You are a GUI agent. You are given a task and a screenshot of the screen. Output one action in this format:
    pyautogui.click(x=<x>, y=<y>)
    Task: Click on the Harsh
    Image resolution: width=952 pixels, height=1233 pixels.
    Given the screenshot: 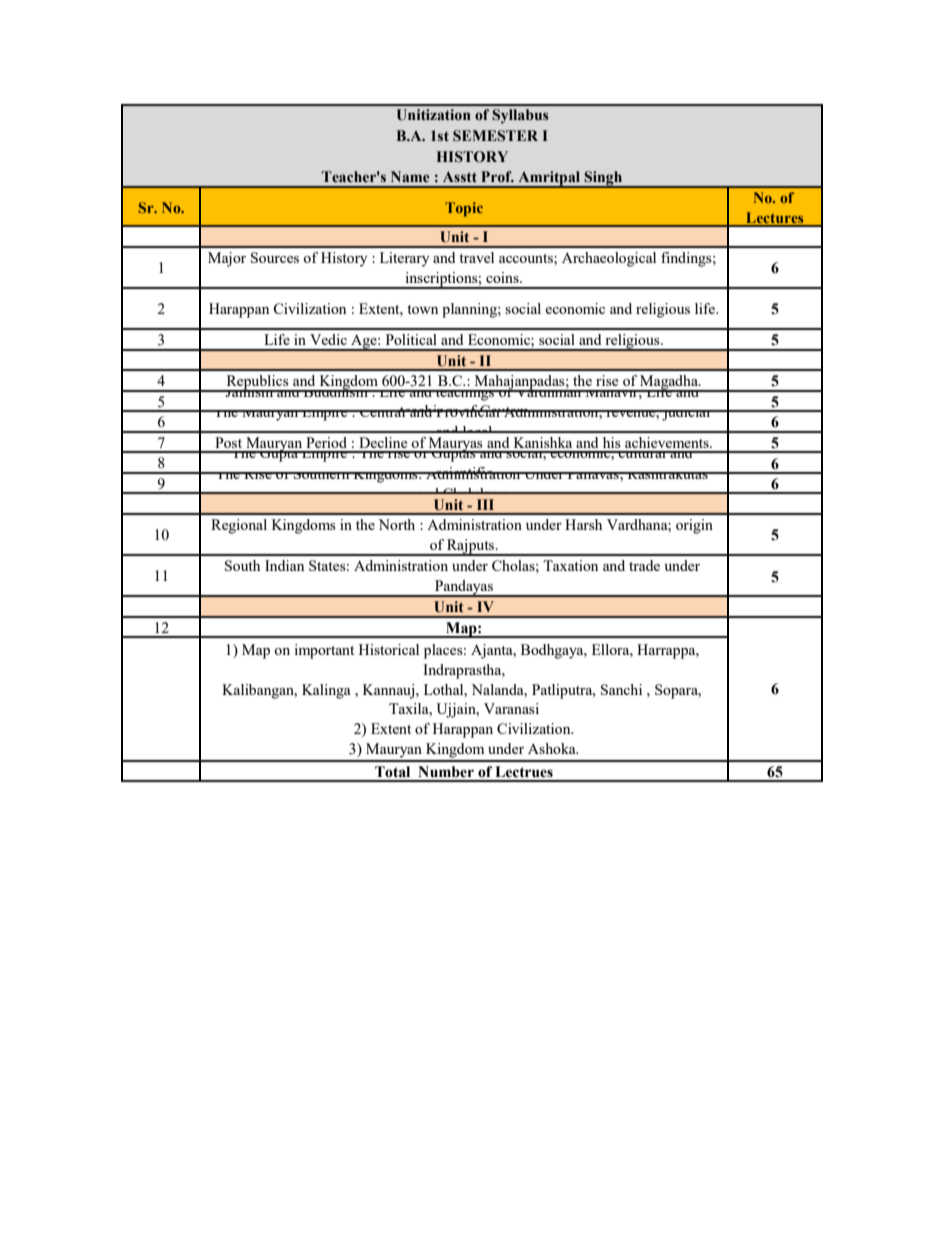 What is the action you would take?
    pyautogui.click(x=583, y=524)
